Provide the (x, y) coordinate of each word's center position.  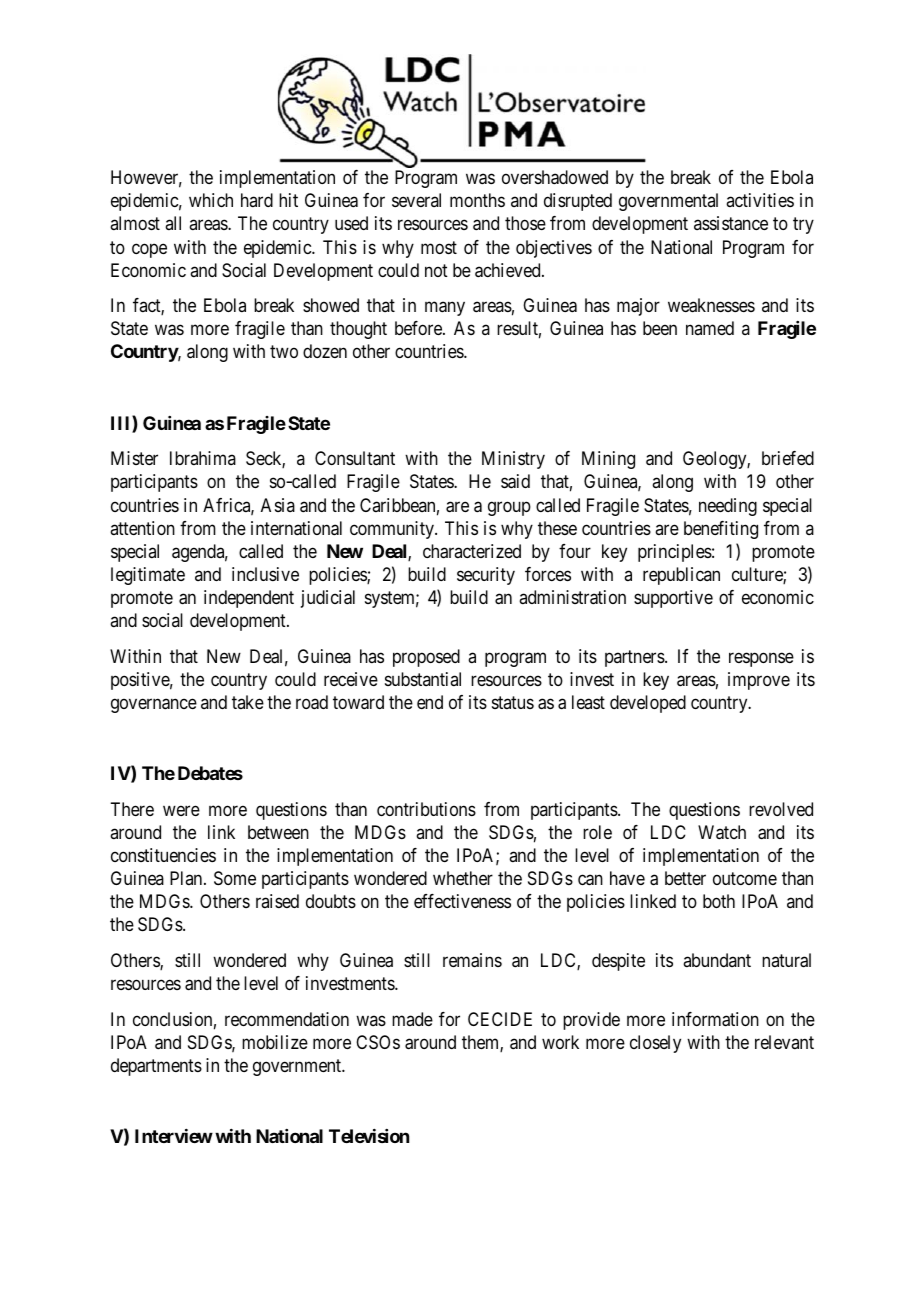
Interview (174, 1136)
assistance (731, 223)
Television (369, 1136)
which (211, 200)
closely (655, 1044)
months (477, 200)
